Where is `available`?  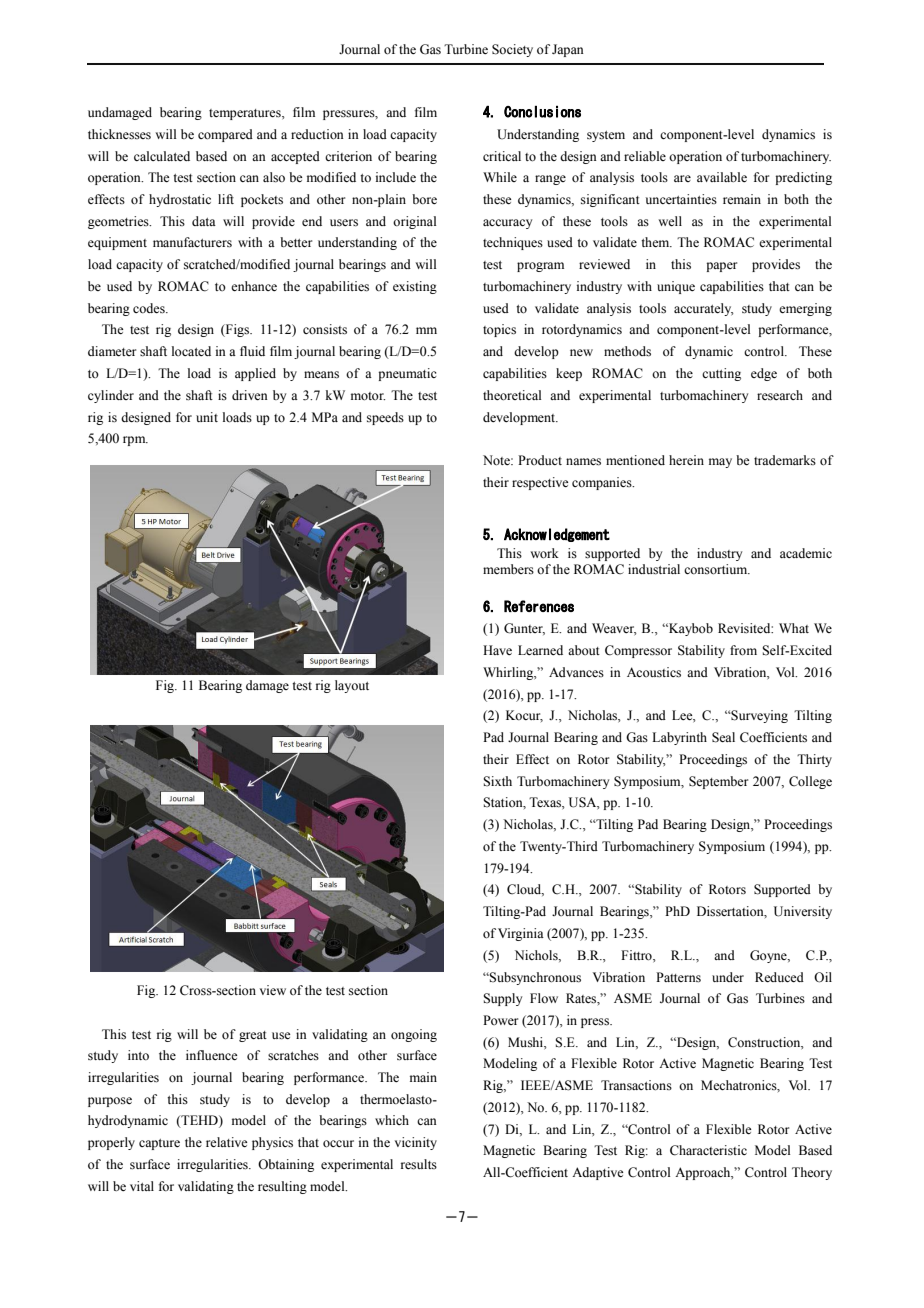 available is located at coordinates (722, 177).
